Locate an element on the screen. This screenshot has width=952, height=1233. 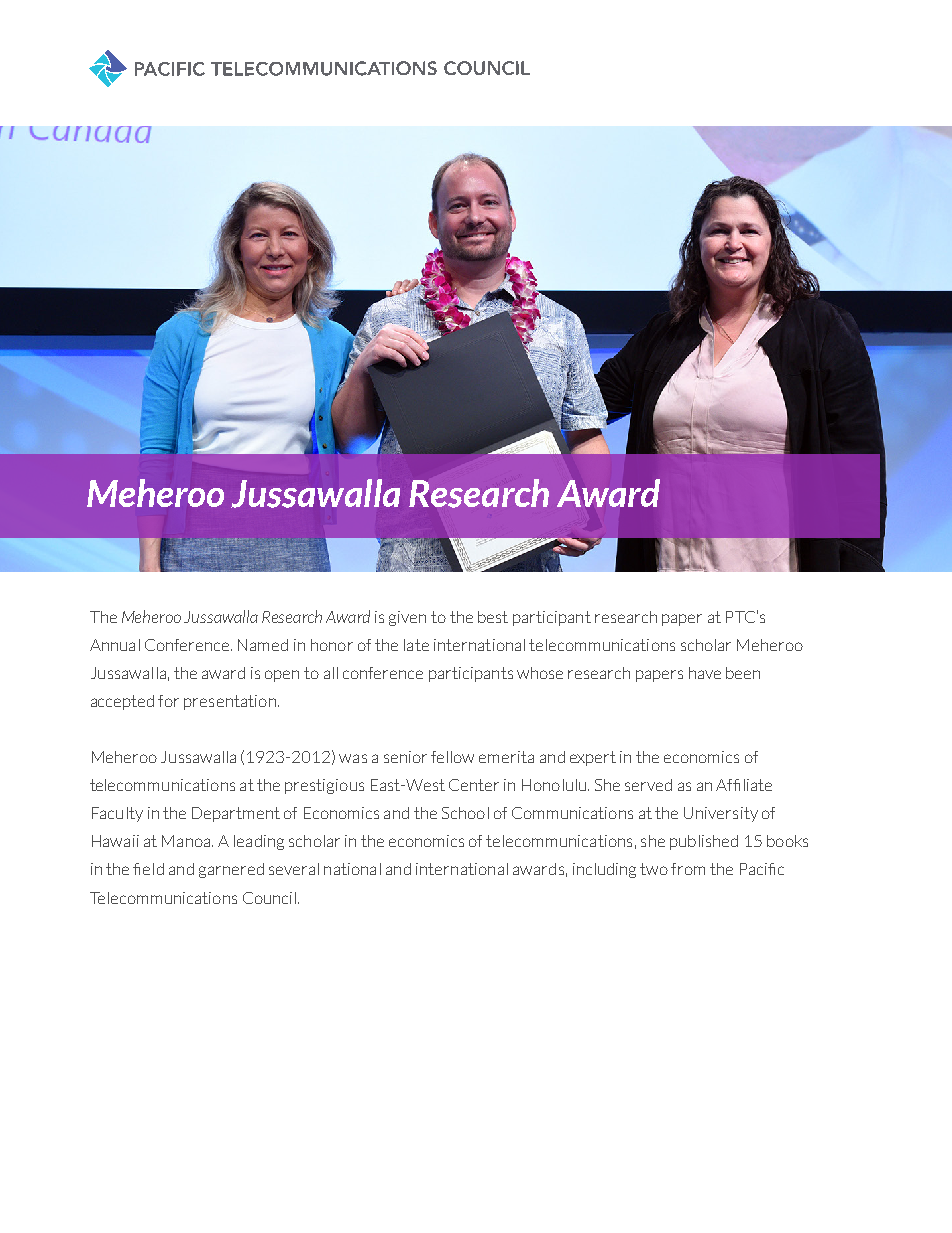
including is located at coordinates (604, 870).
